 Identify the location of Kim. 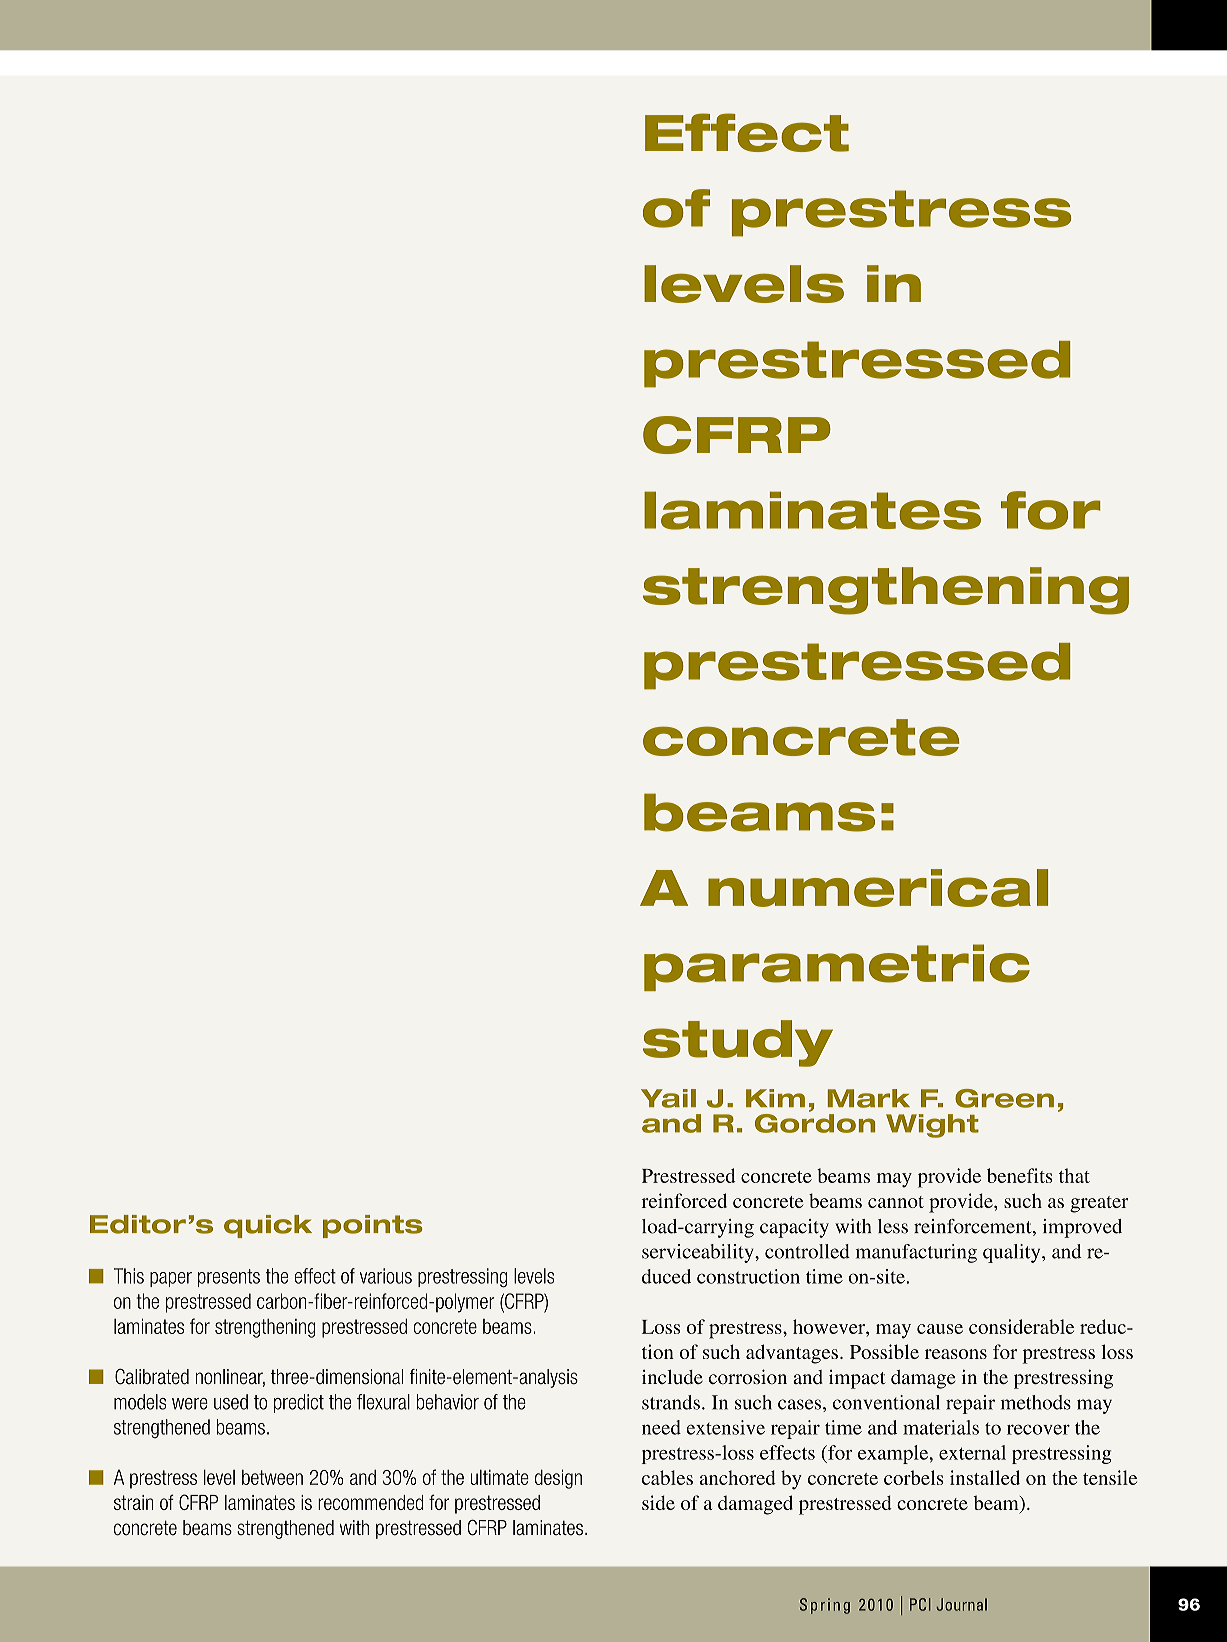
(775, 1098).
